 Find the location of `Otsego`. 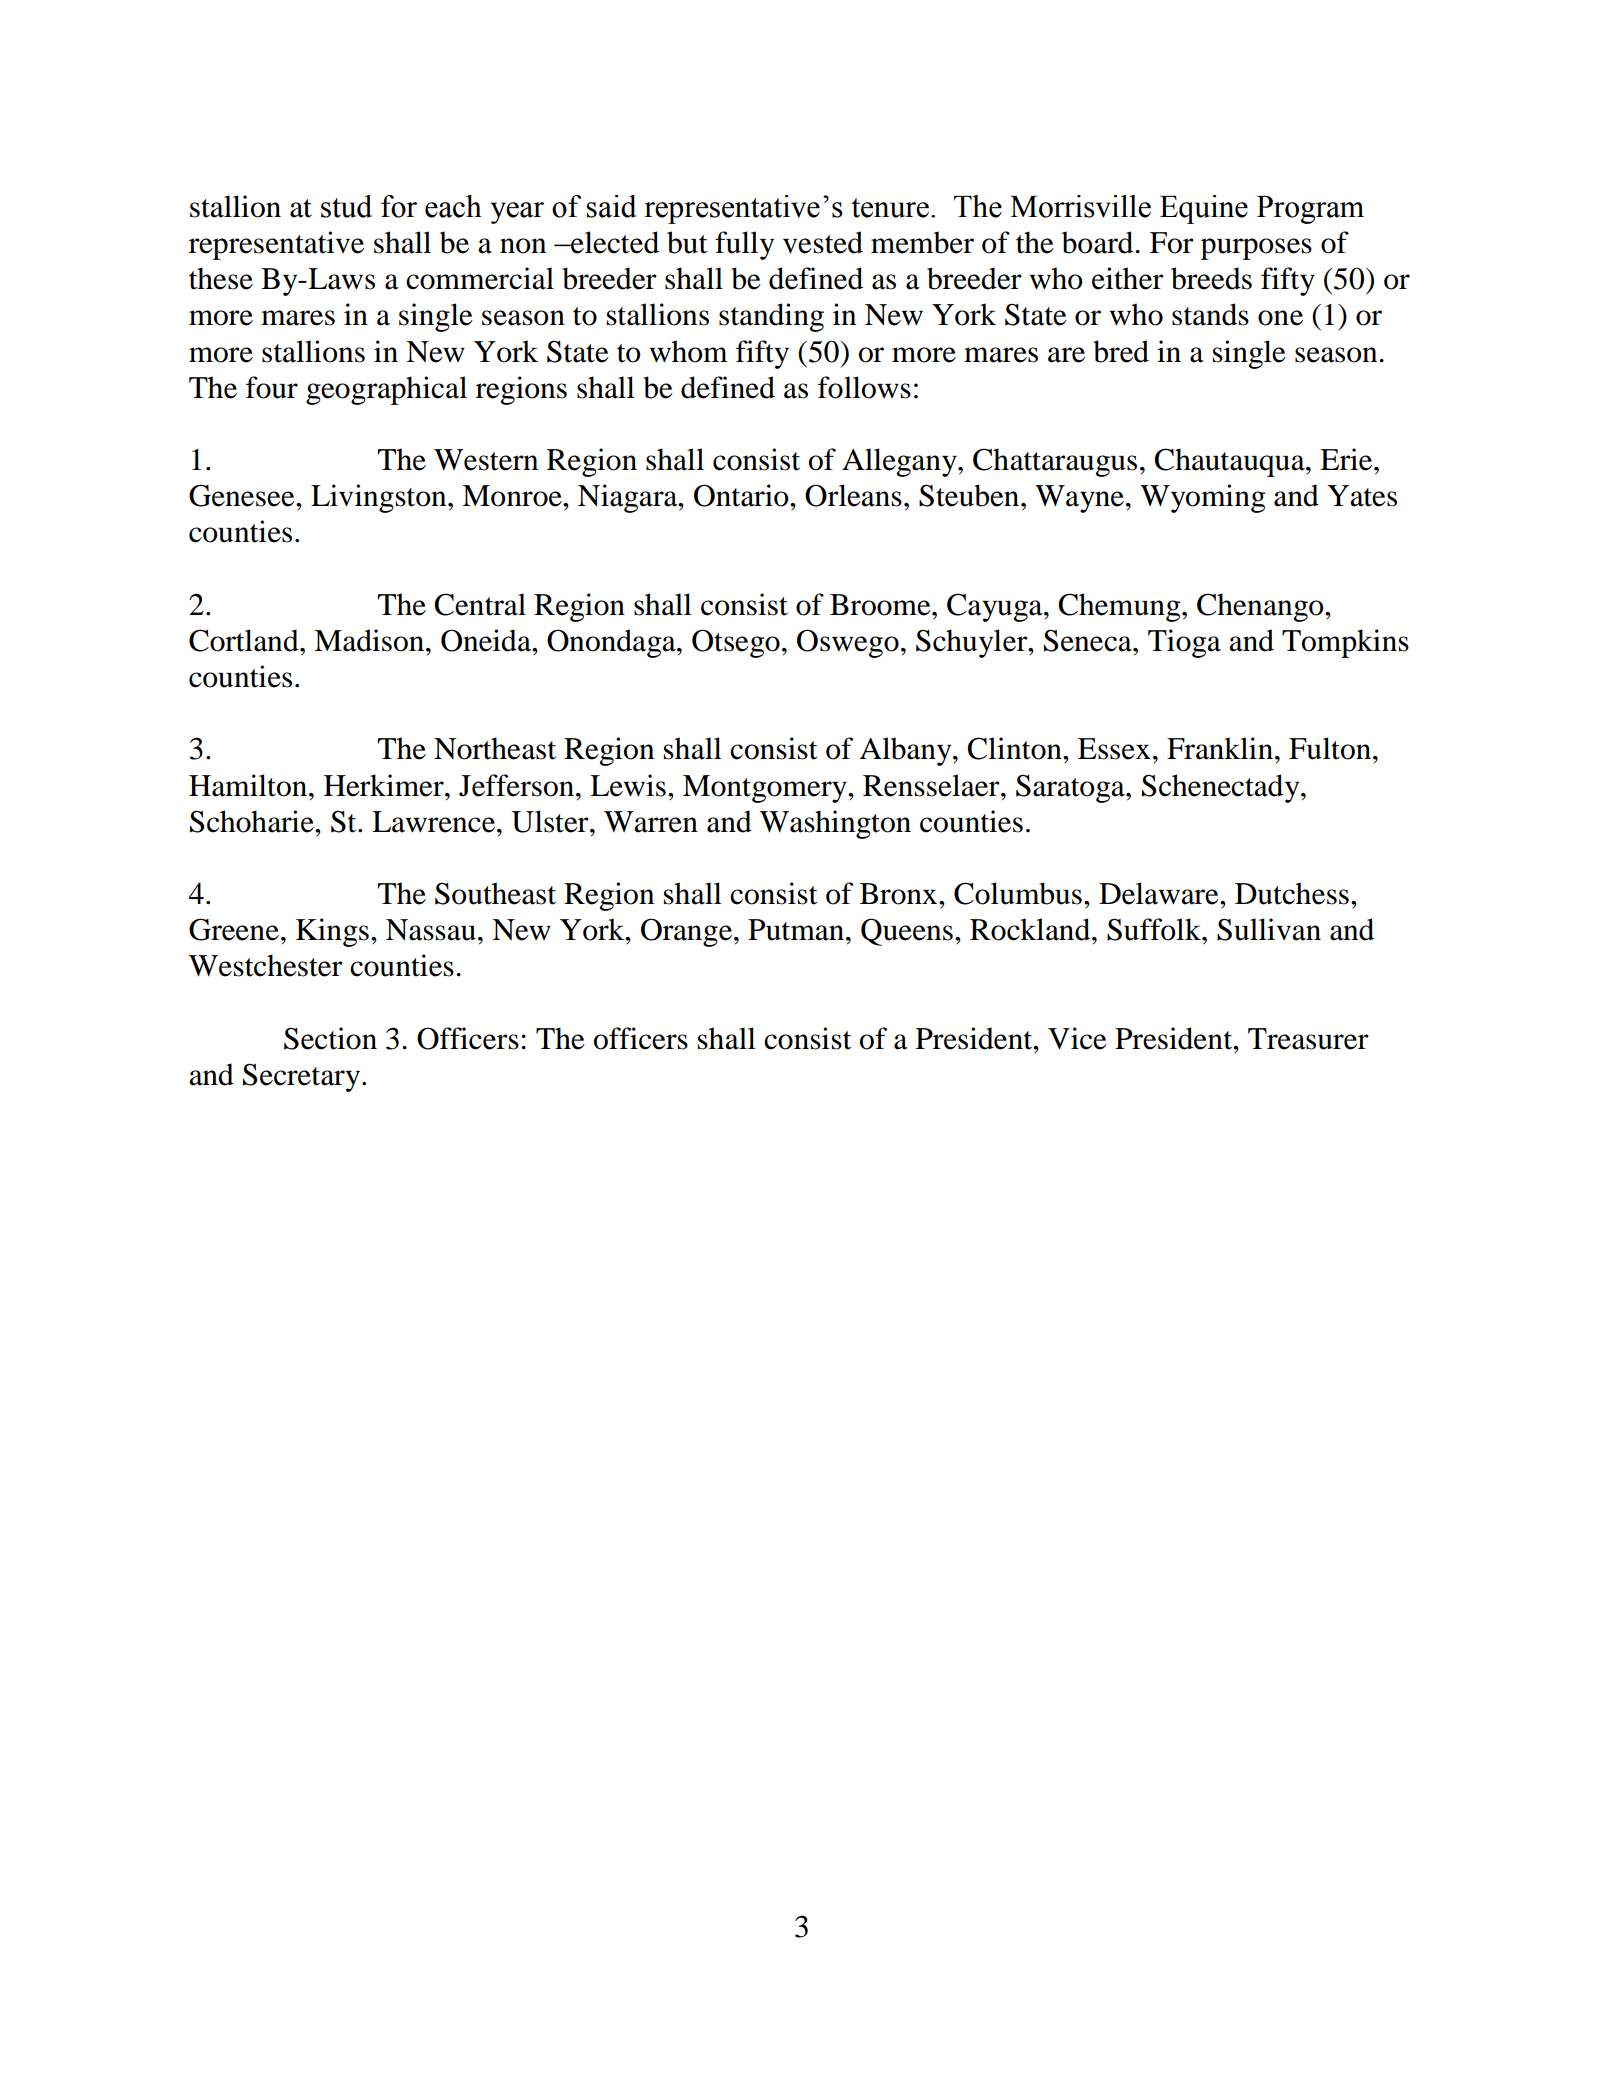

Otsego is located at coordinates (736, 643).
